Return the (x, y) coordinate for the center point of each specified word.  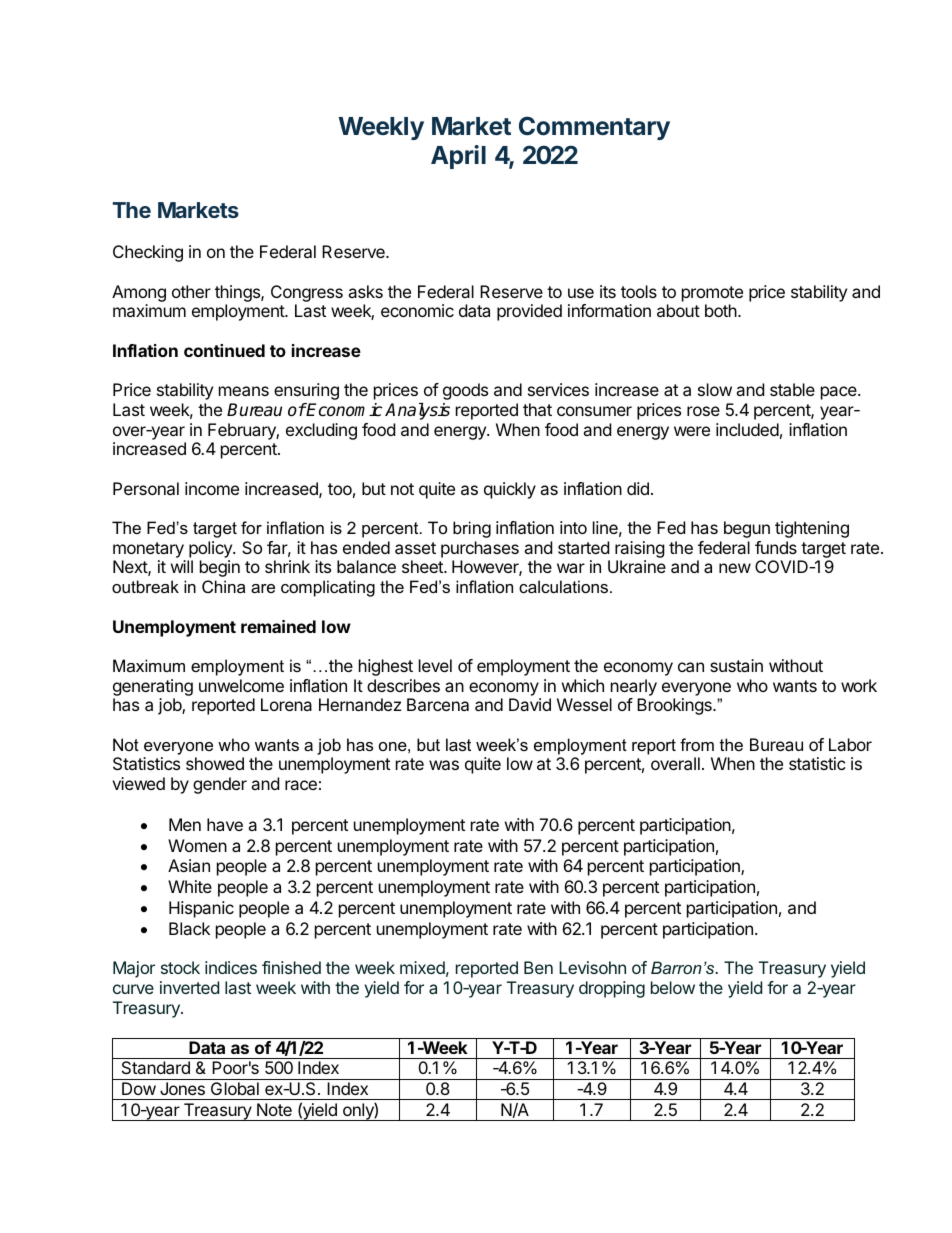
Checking (148, 253)
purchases (480, 549)
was (444, 765)
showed (215, 763)
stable (792, 389)
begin (220, 568)
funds (776, 547)
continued (224, 350)
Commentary (594, 128)
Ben (538, 967)
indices (231, 967)
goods (465, 391)
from (697, 744)
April (458, 157)
